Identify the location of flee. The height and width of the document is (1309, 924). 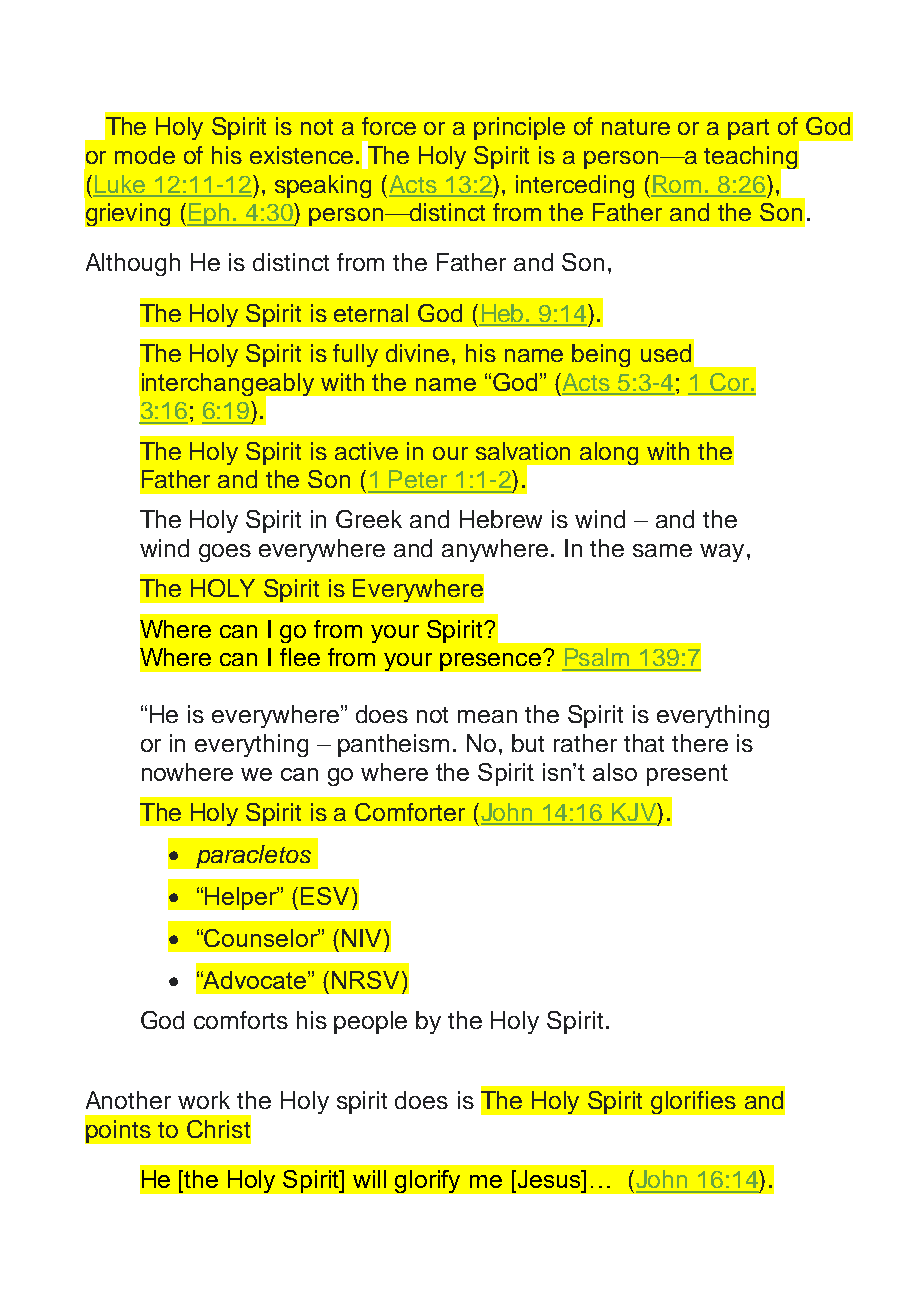
(300, 657).
